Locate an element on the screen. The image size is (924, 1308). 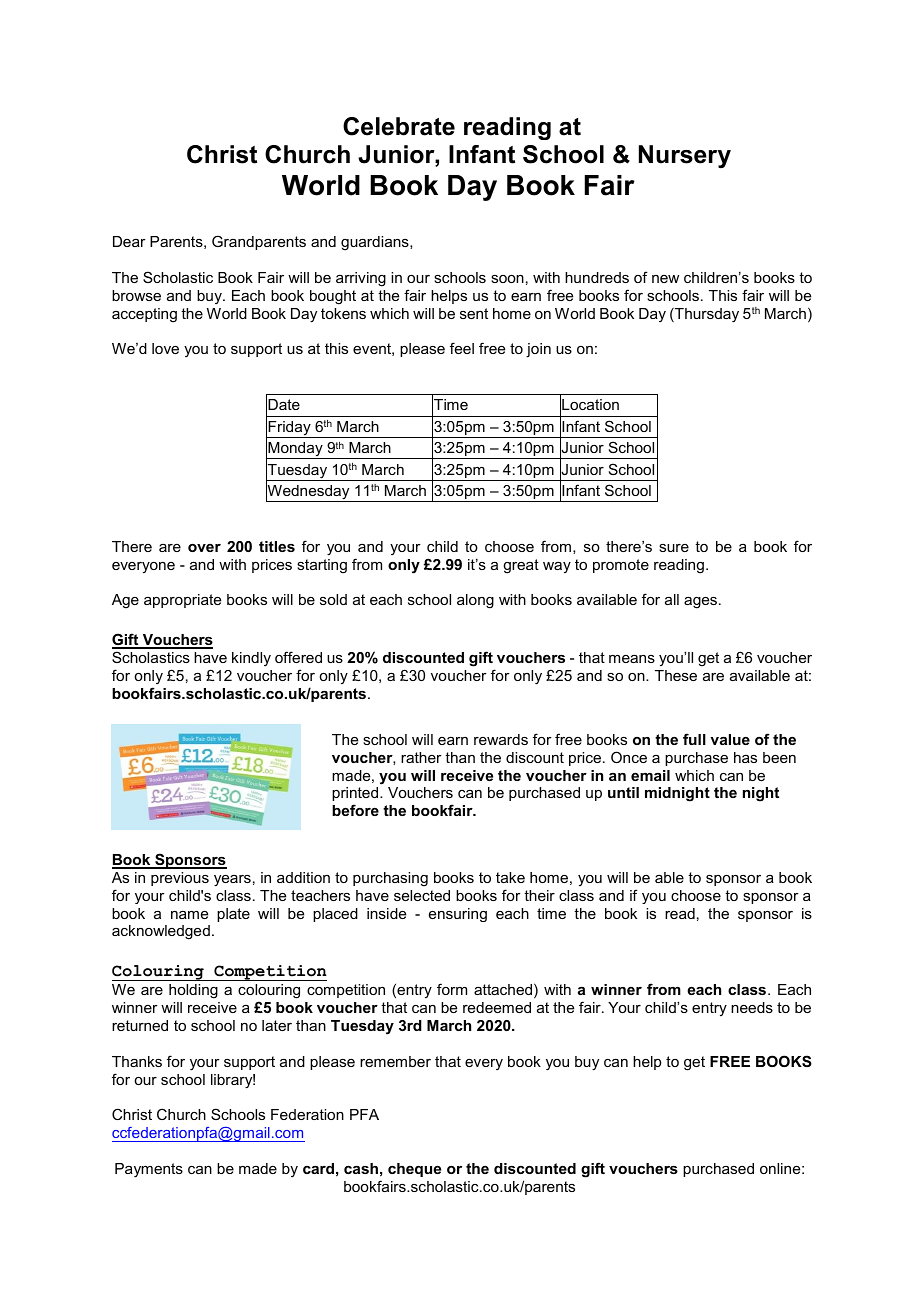
These is located at coordinates (676, 675).
